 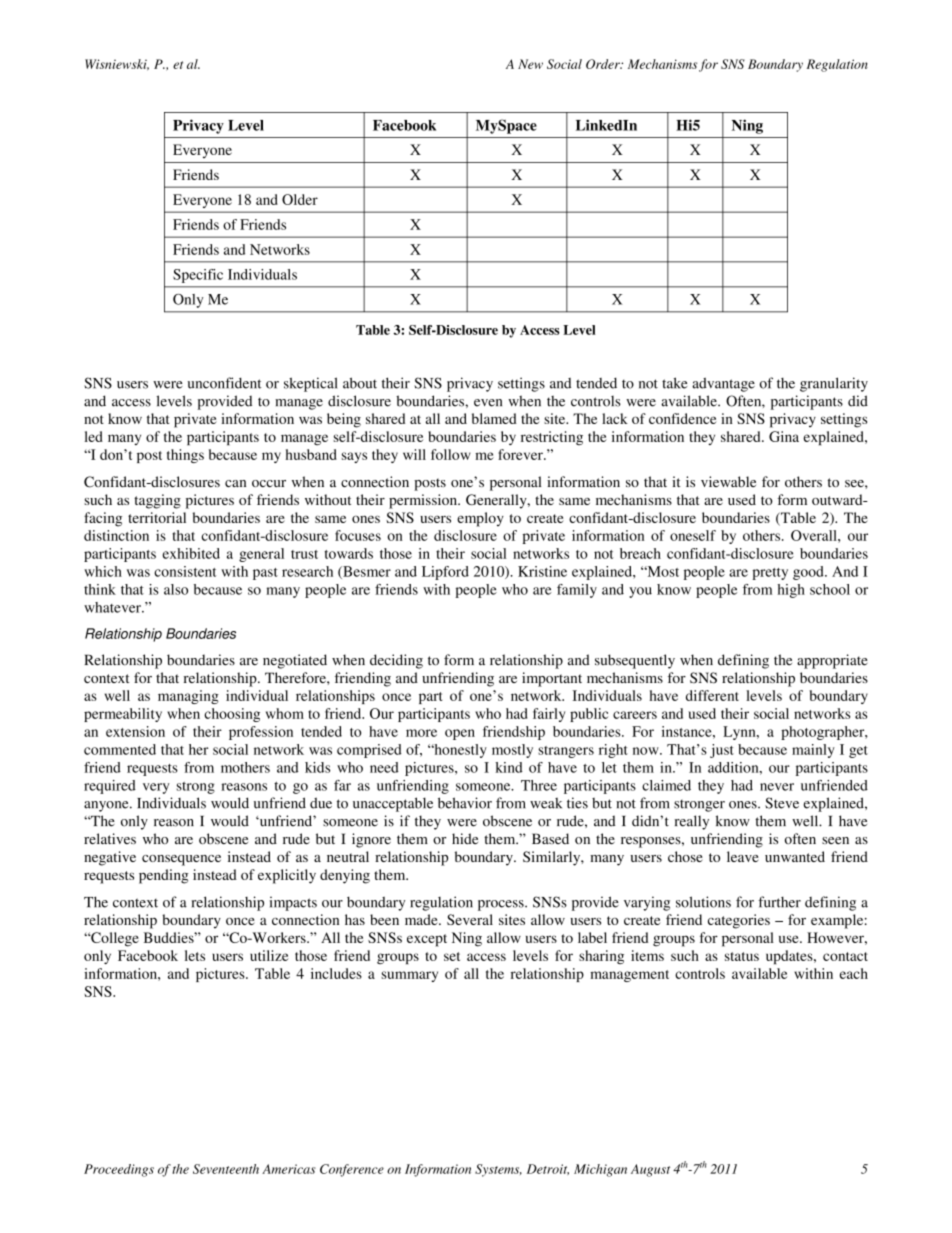 I want to click on Kristine, so click(x=542, y=571).
